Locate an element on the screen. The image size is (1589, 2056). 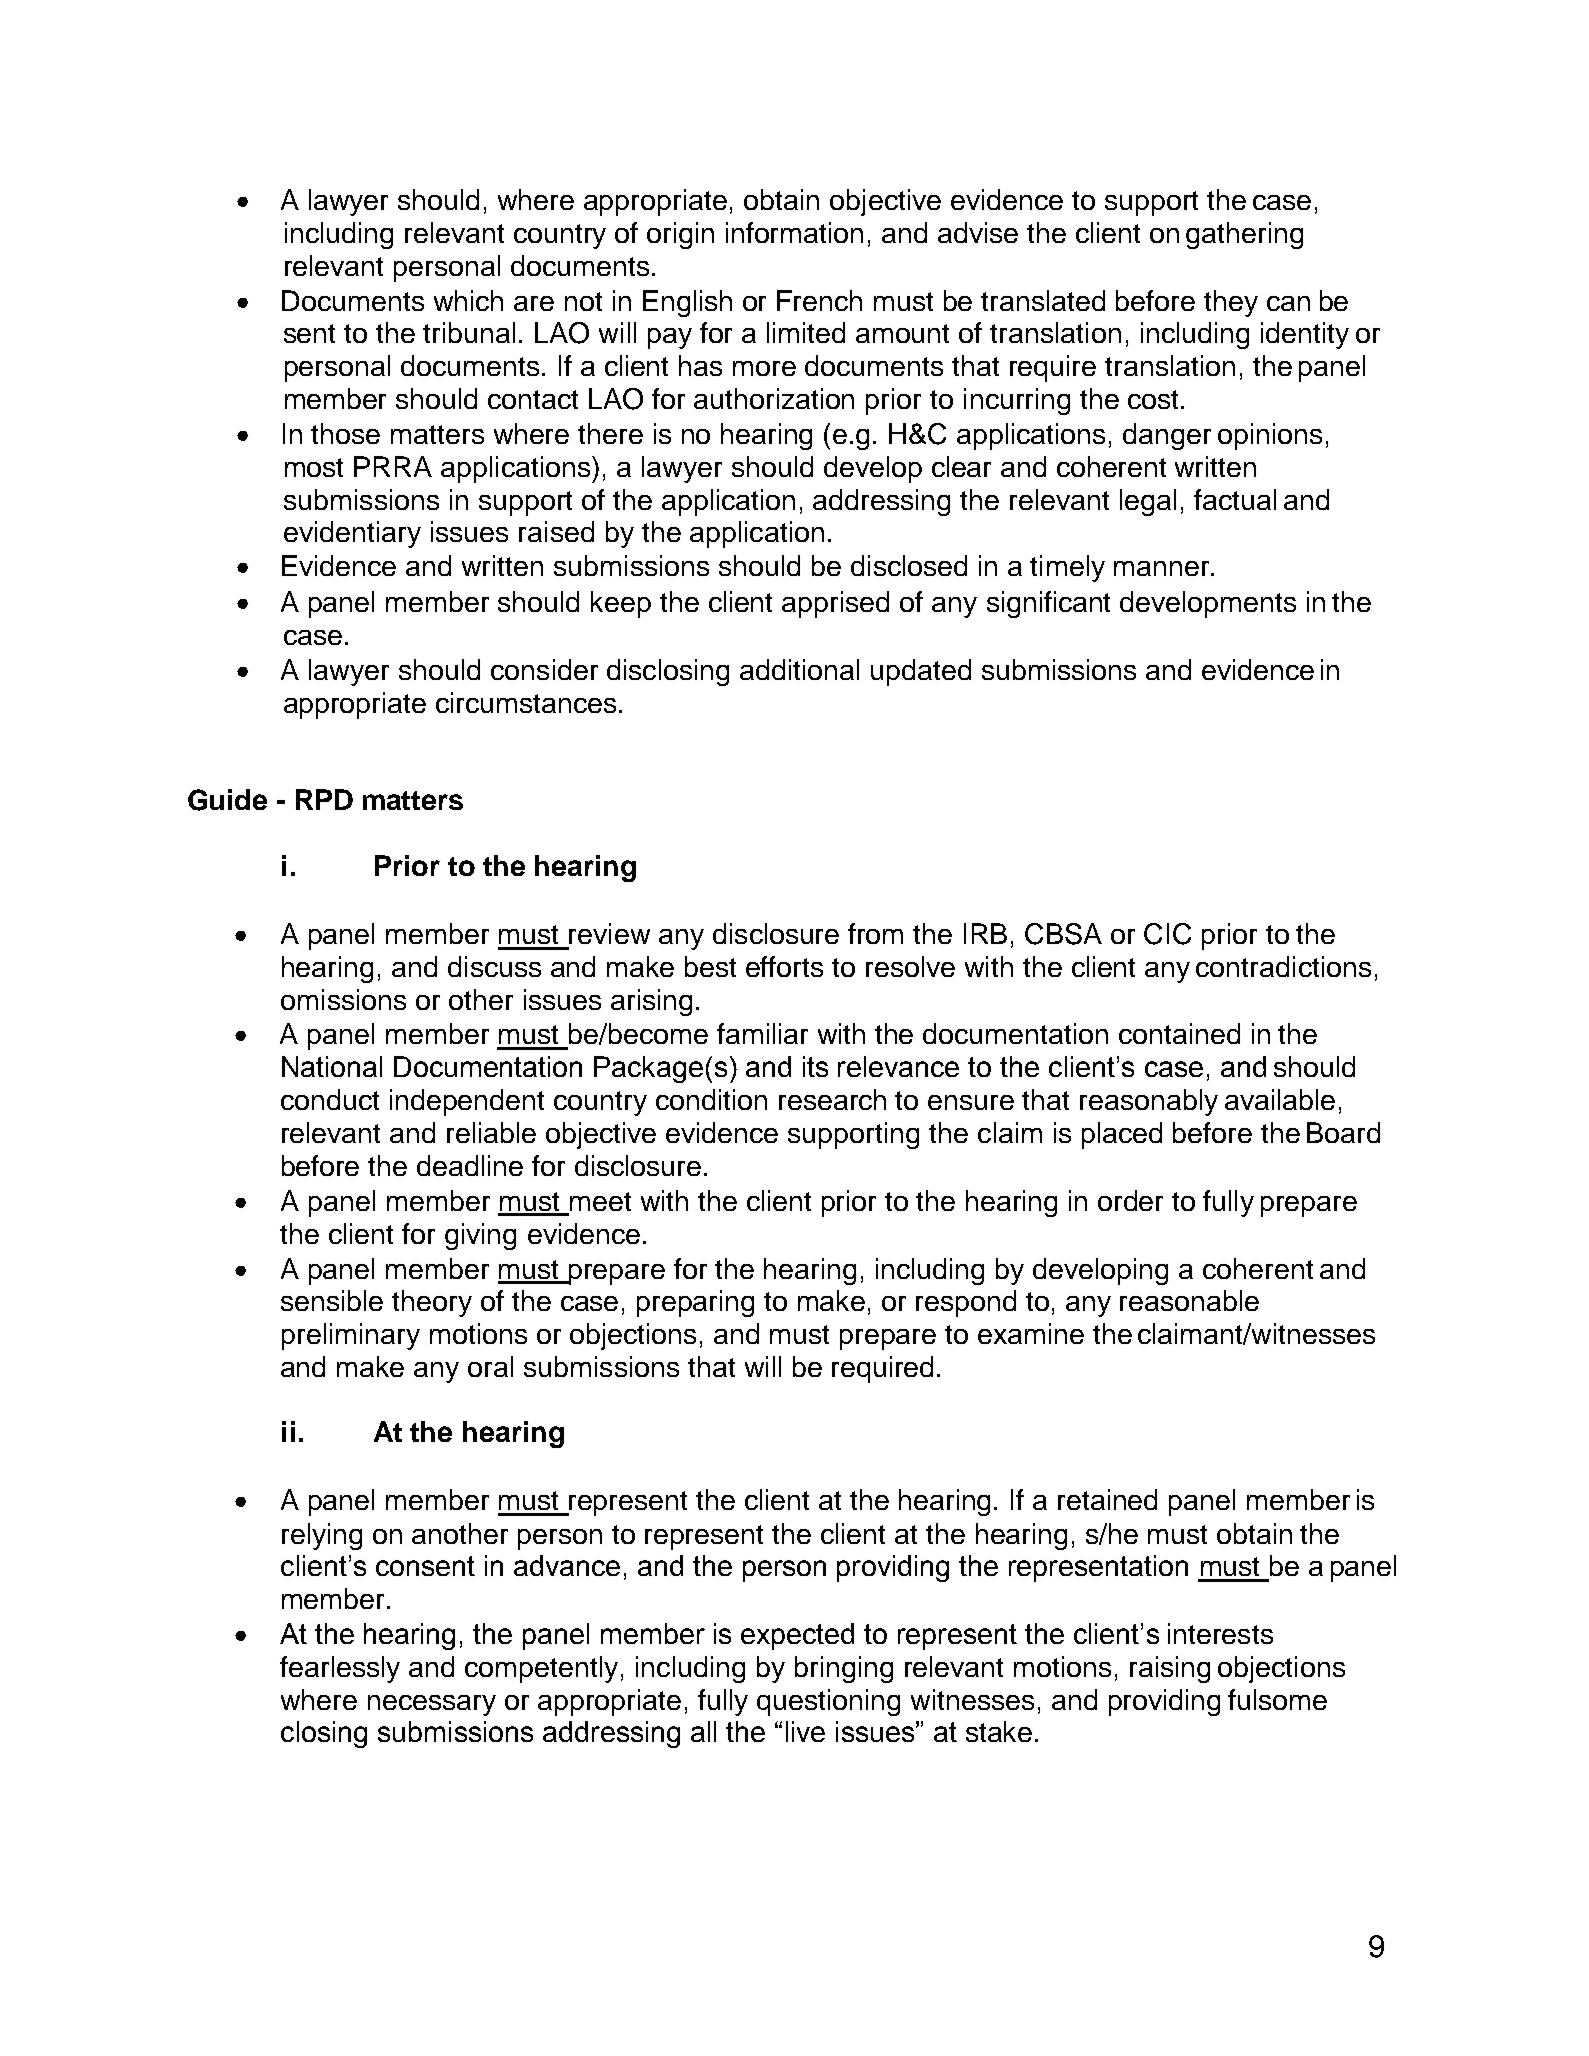
omissions is located at coordinates (343, 999).
